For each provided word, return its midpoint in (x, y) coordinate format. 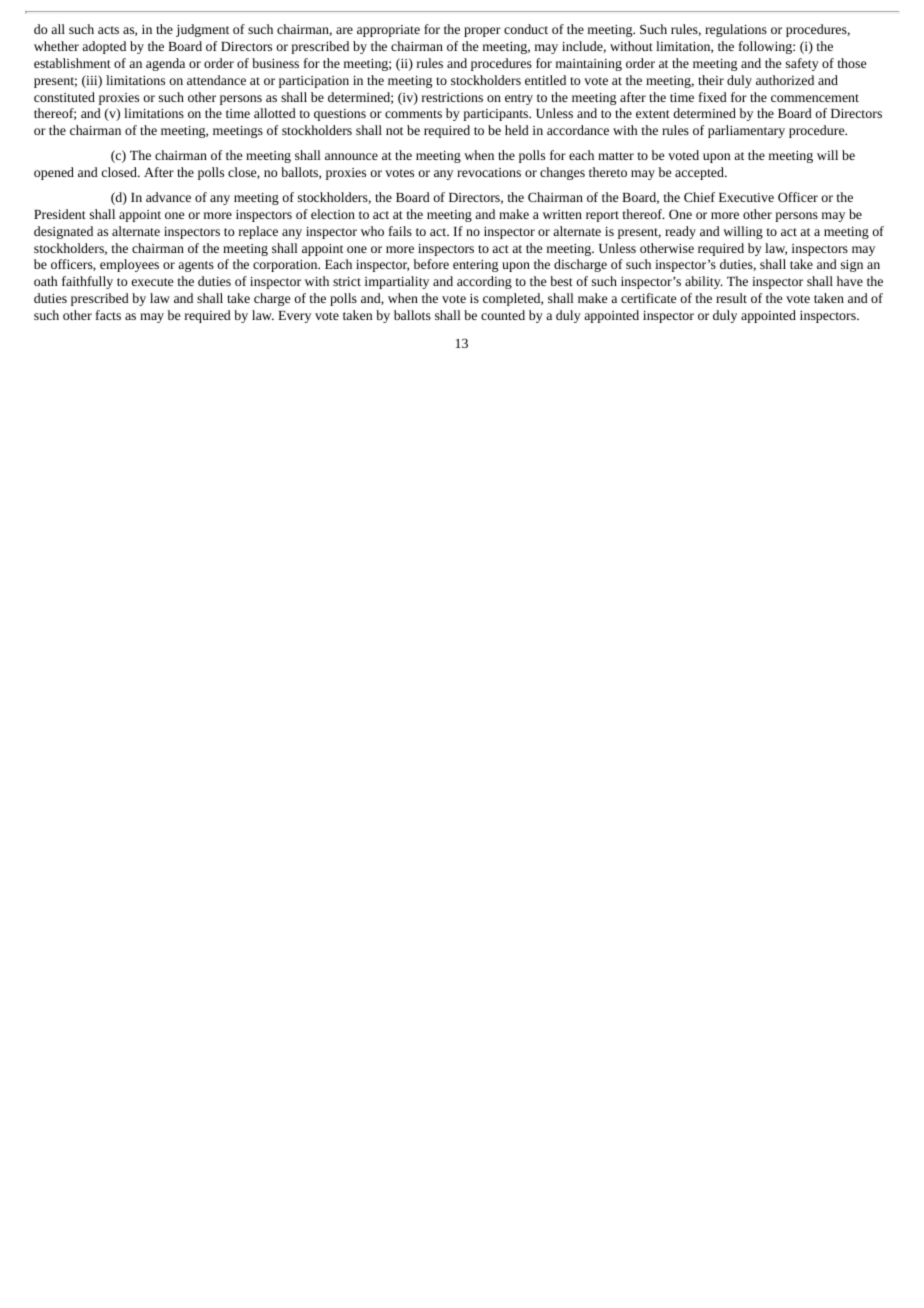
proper (482, 32)
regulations (736, 30)
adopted (104, 47)
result (731, 298)
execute (152, 282)
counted (503, 315)
